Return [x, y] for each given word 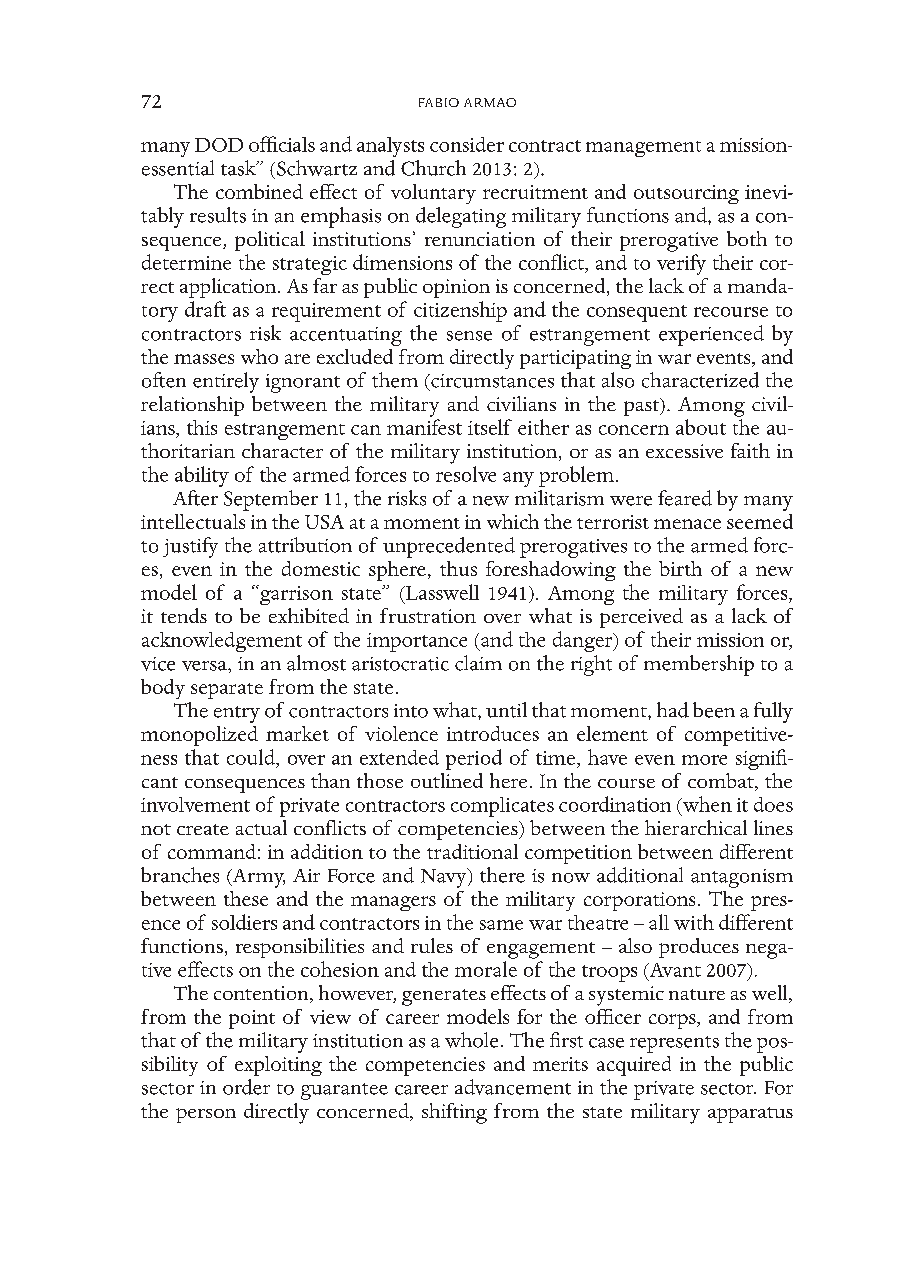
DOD [219, 145]
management [643, 149]
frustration [428, 615]
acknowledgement [222, 642]
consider [467, 144]
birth [680, 568]
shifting [454, 1113]
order [246, 1087]
